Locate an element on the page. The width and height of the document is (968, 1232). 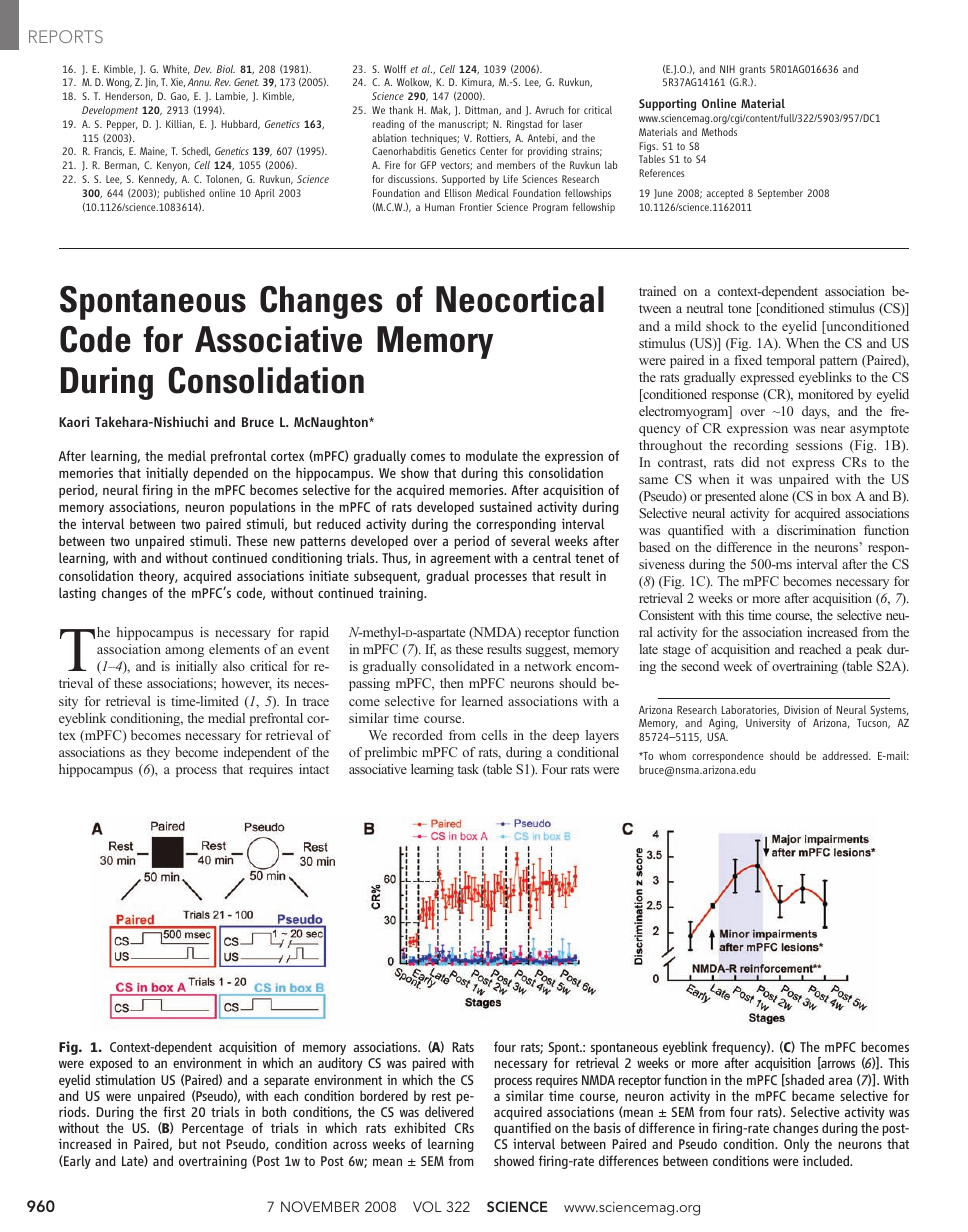
temporal is located at coordinates (790, 361).
